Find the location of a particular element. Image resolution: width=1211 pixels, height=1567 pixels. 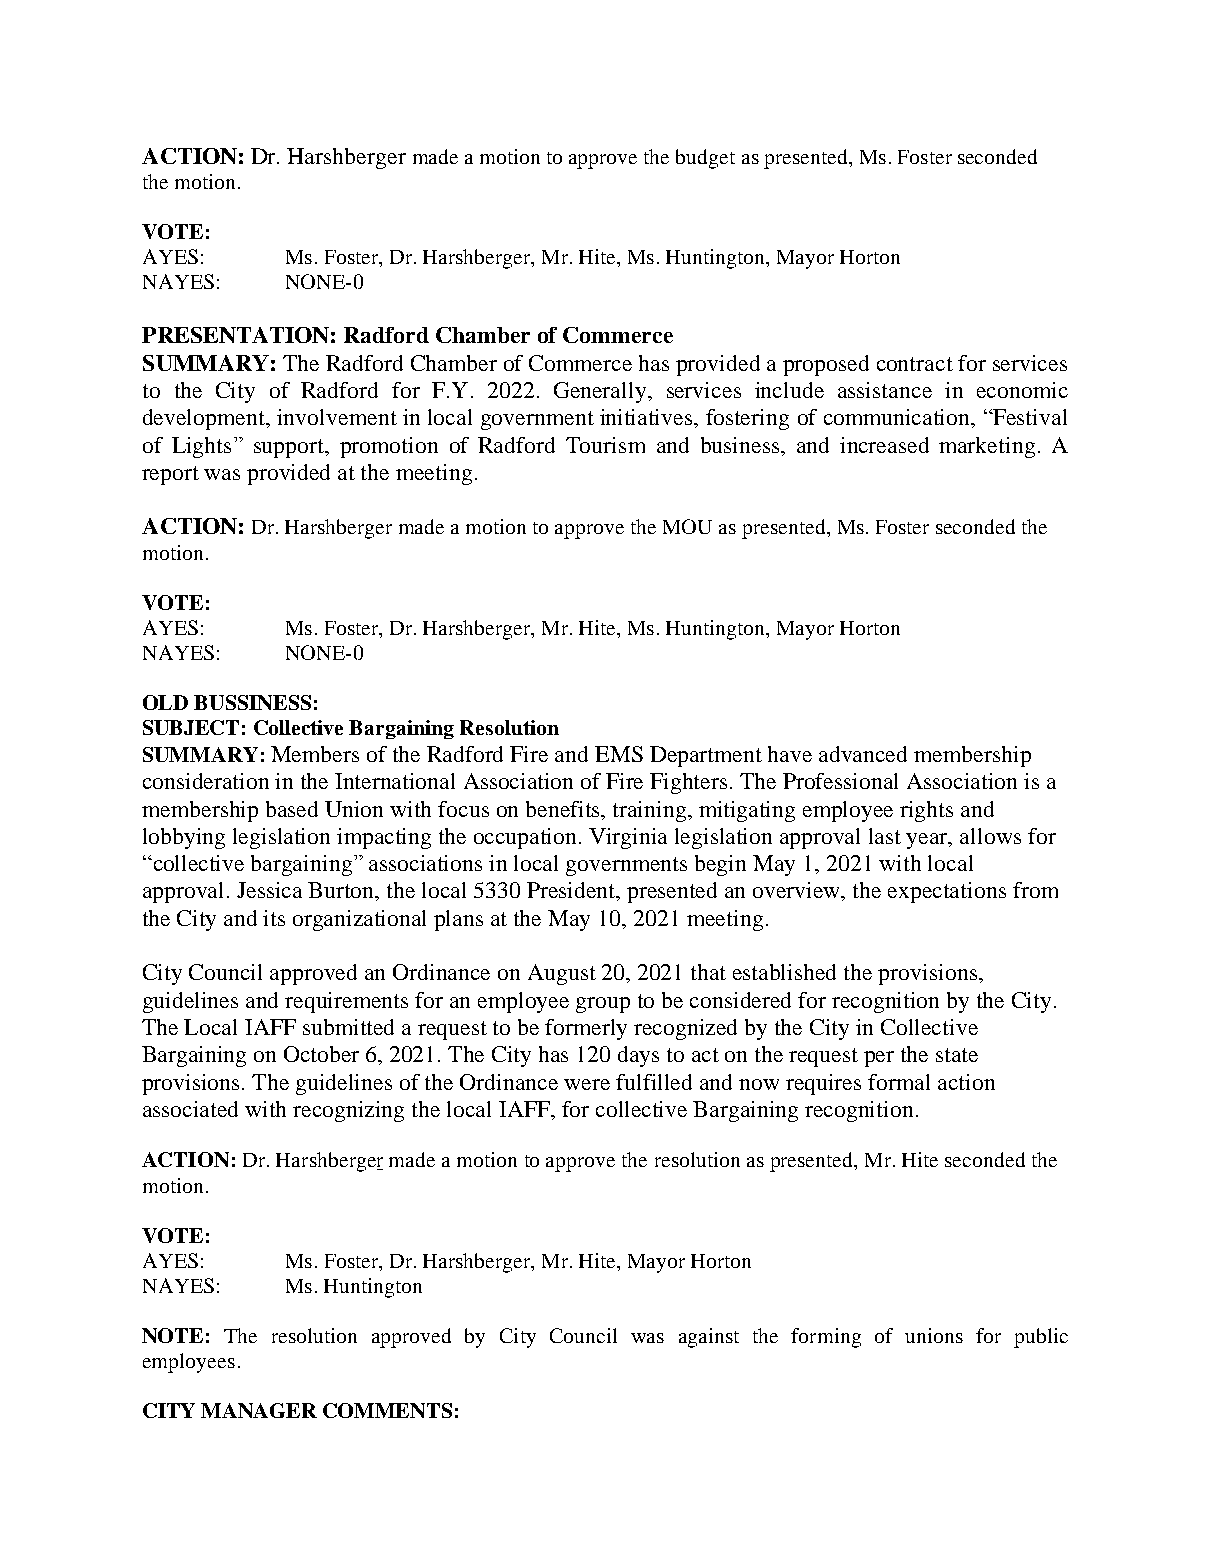

public is located at coordinates (1041, 1338).
